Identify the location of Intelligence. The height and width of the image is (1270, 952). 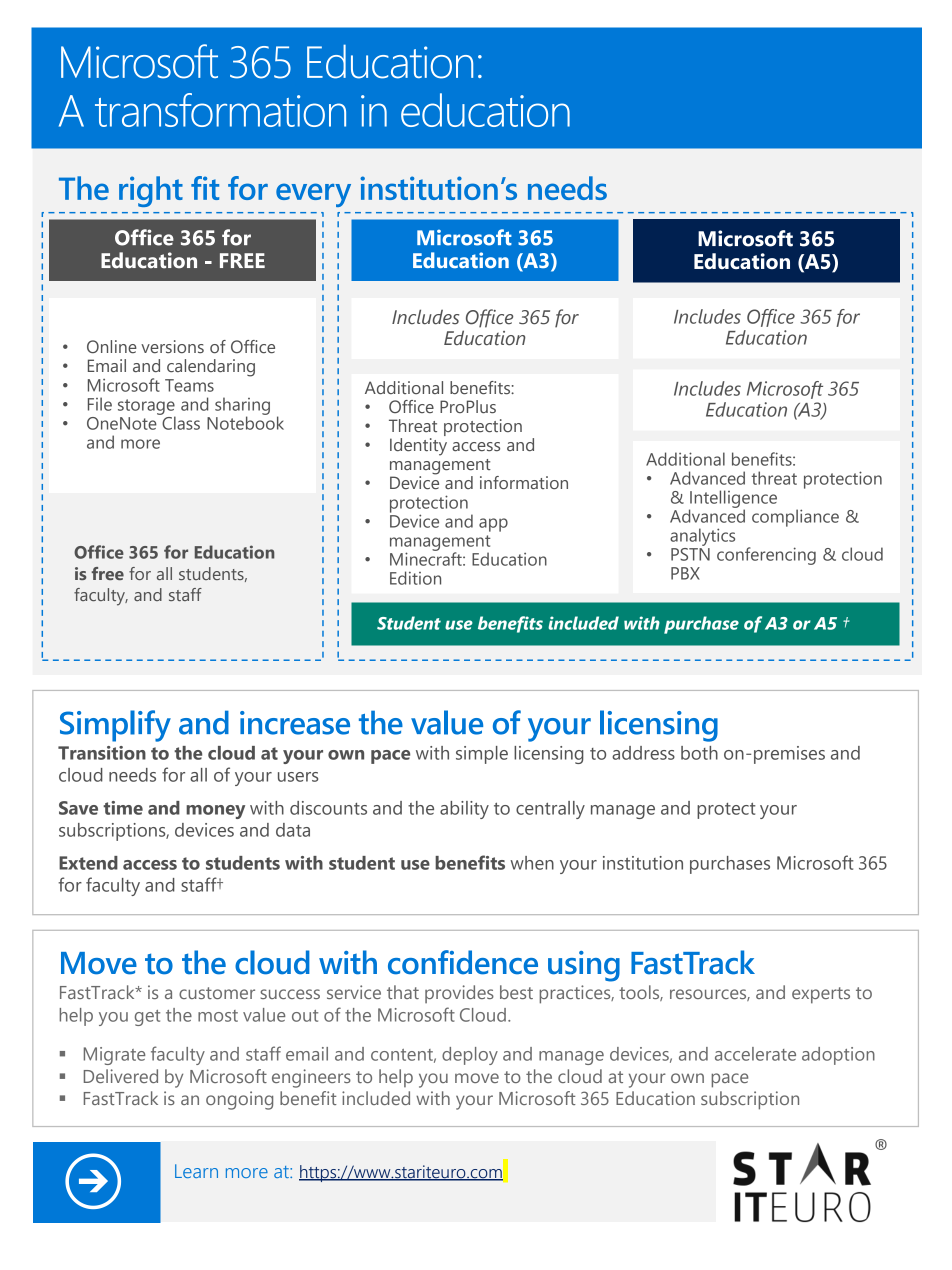
(733, 500).
